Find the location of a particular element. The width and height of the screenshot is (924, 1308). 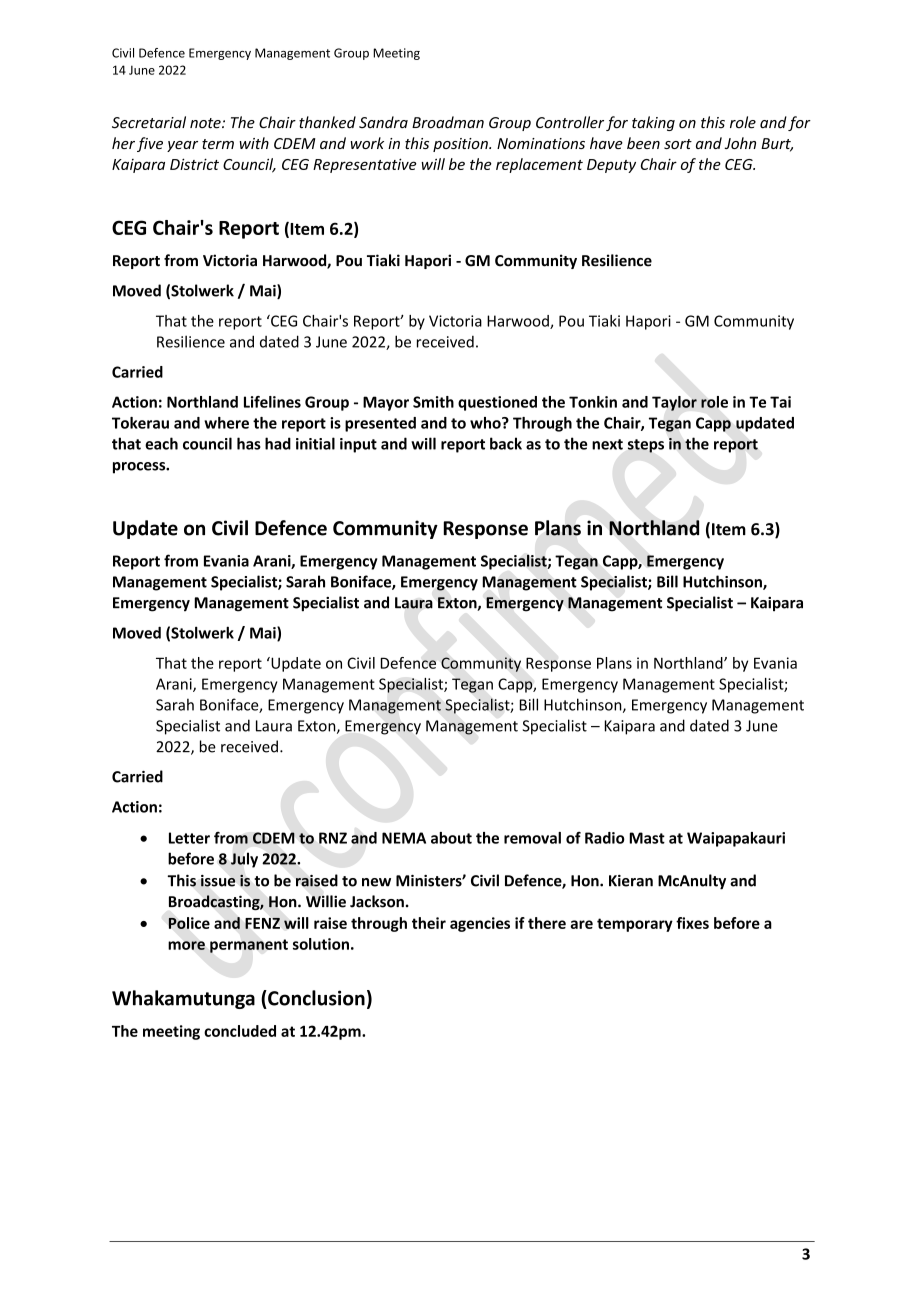

Mast is located at coordinates (647, 838).
